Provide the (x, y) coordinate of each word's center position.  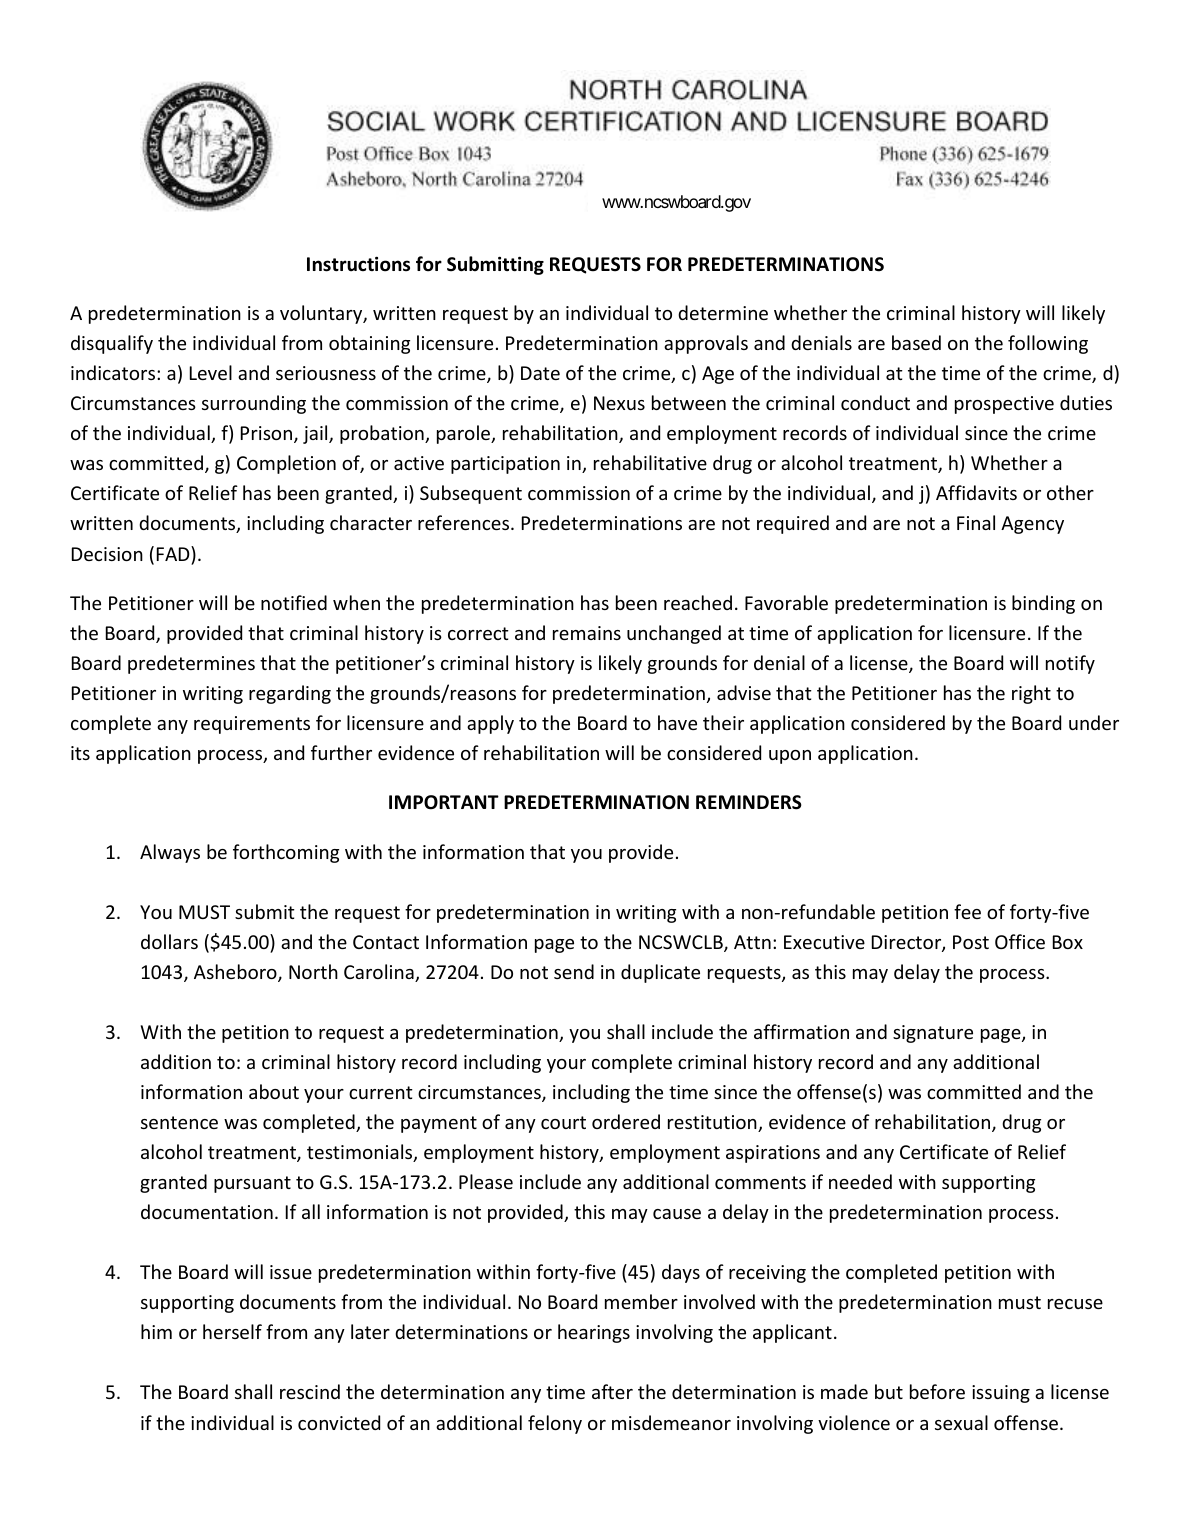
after (612, 1391)
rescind (310, 1391)
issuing (1001, 1394)
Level (211, 372)
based (916, 342)
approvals (706, 344)
